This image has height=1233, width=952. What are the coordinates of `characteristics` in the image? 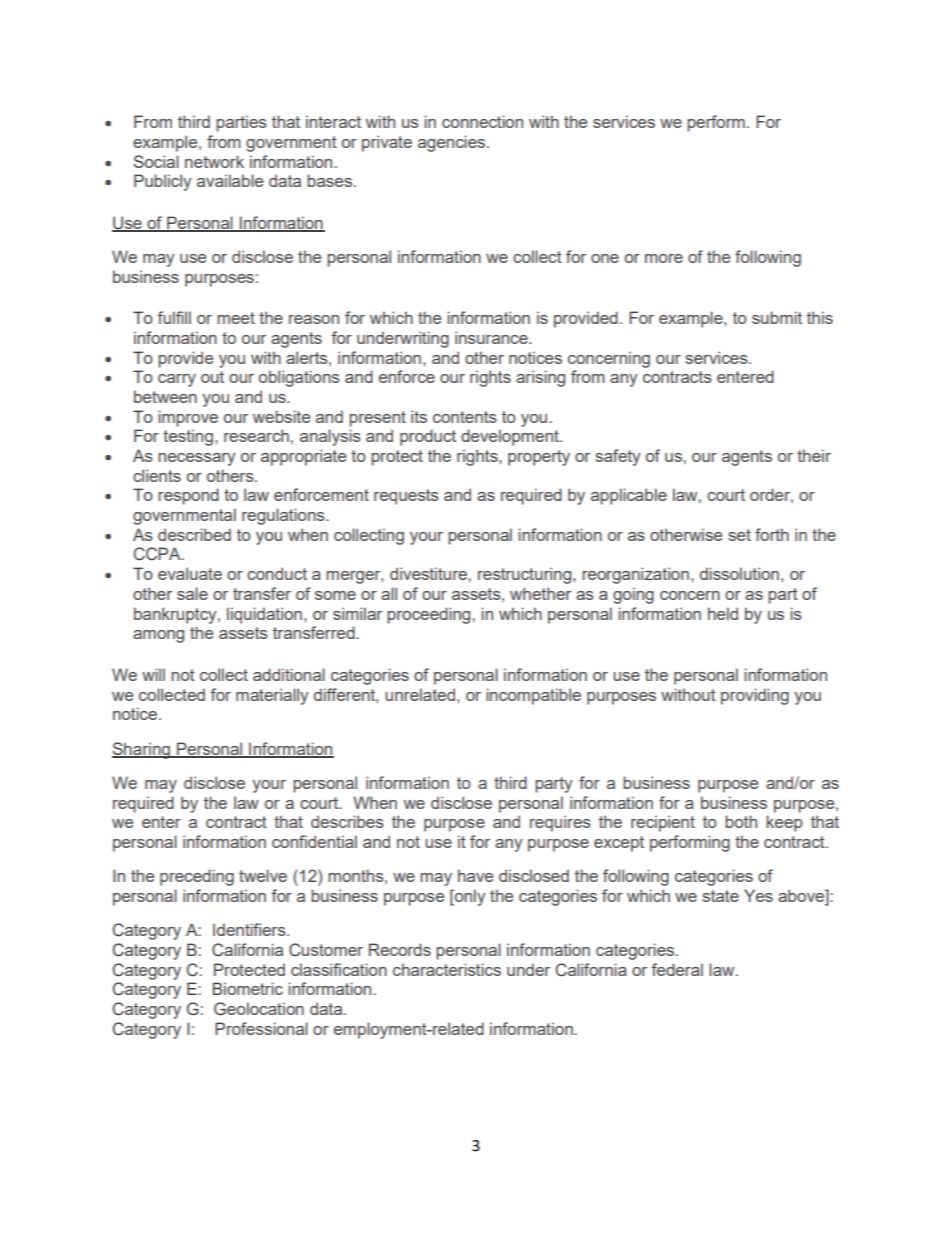 It's located at (447, 969).
